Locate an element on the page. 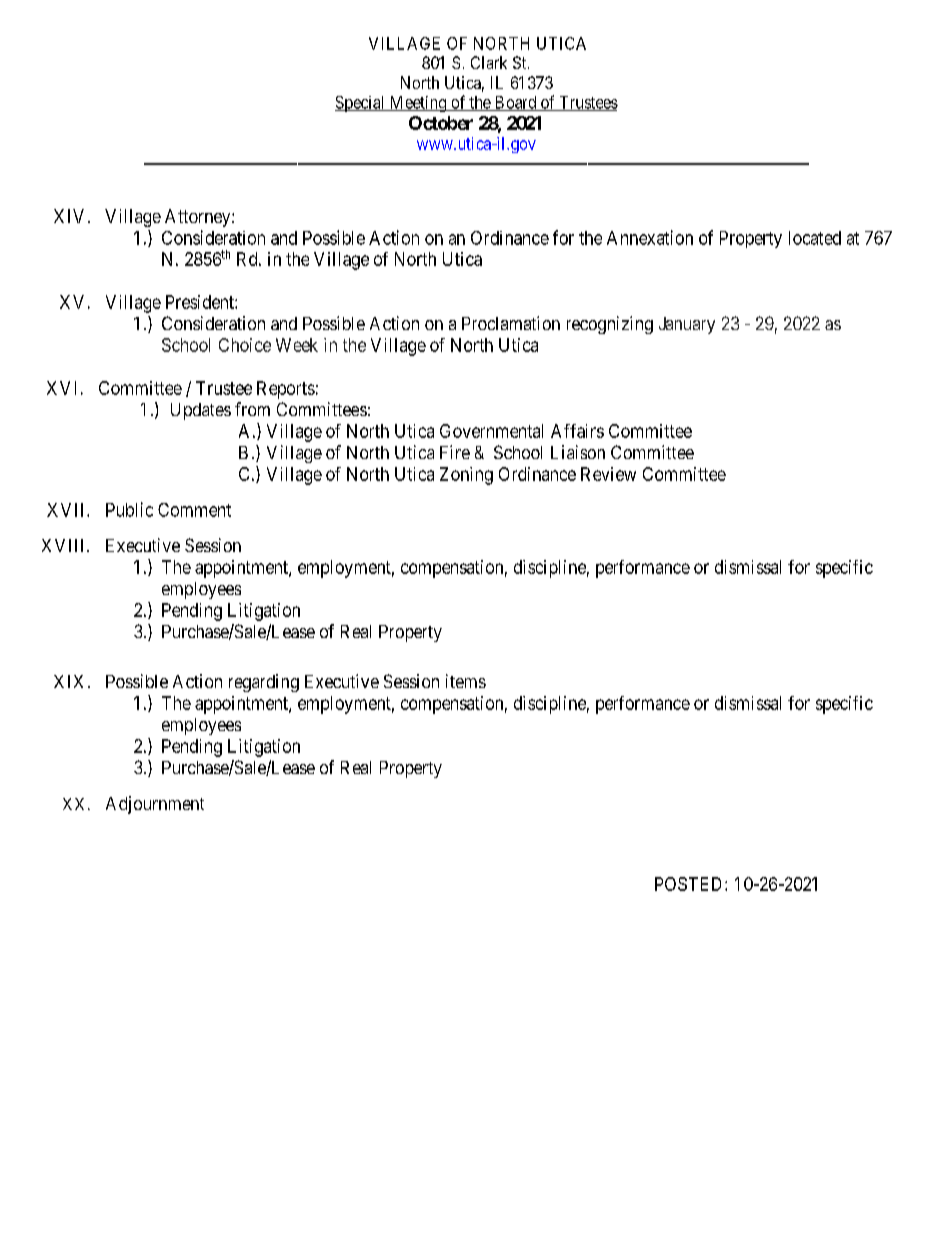 This image has height=1233, width=952. Proclamation is located at coordinates (511, 323).
